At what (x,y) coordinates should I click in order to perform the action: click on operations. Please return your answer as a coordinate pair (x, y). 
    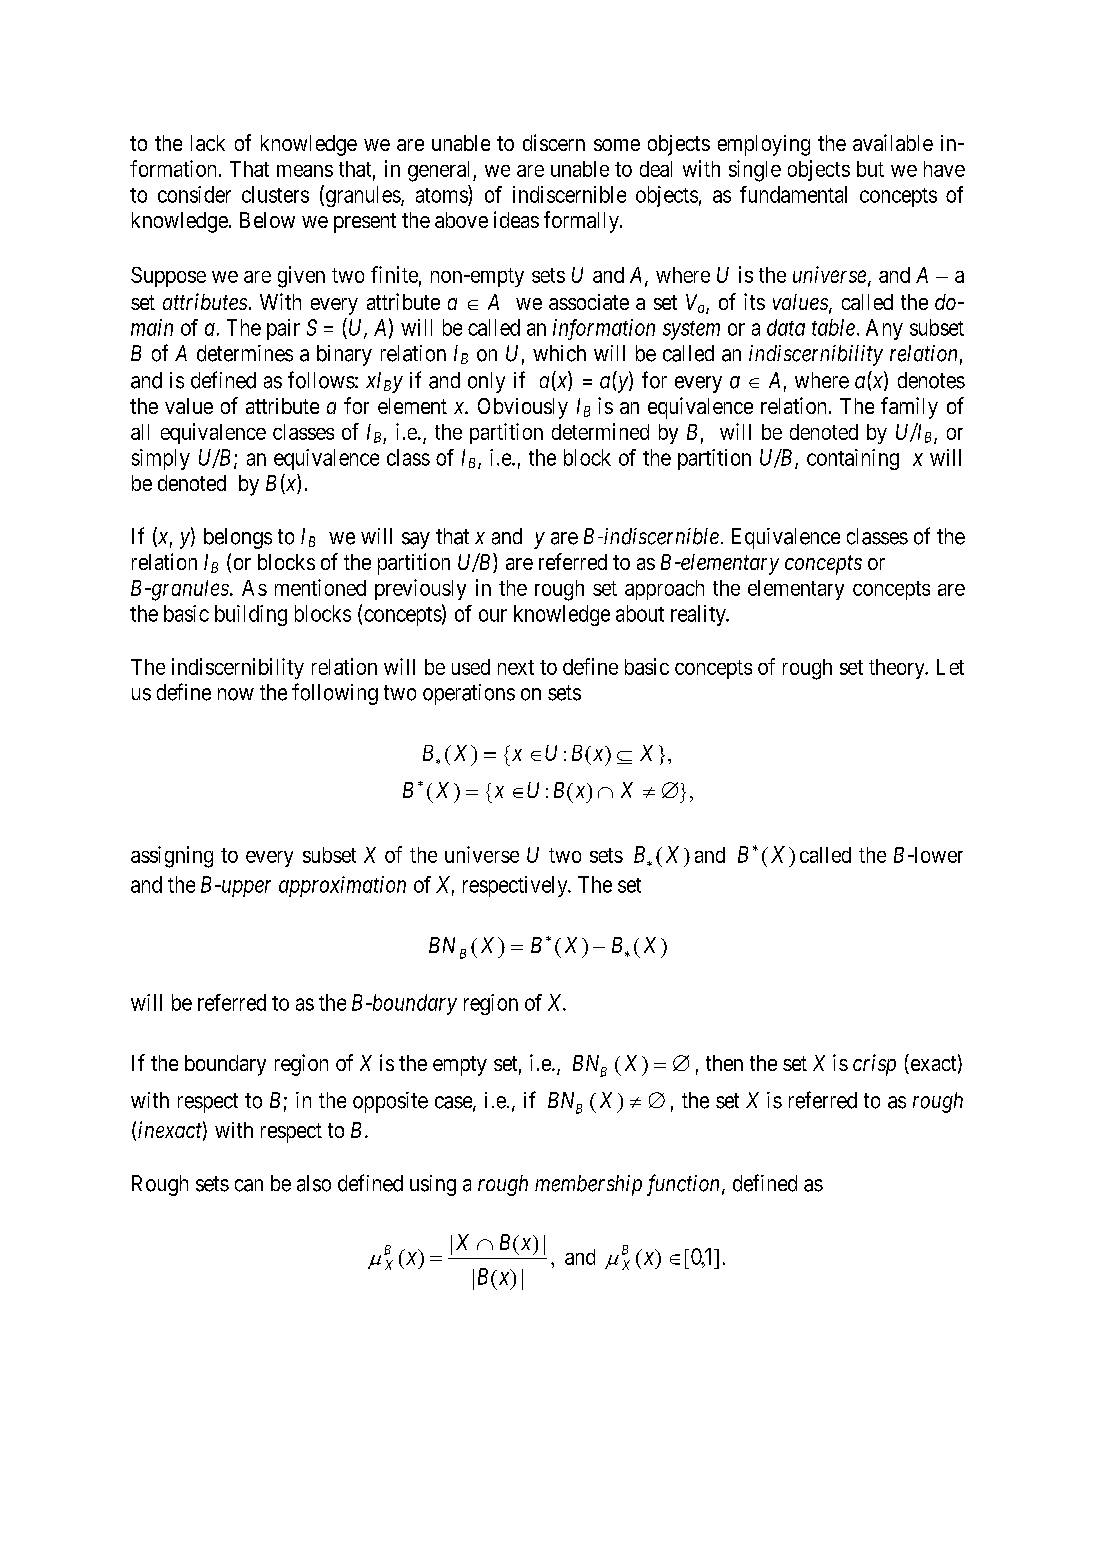
    Looking at the image, I should click on (469, 694).
